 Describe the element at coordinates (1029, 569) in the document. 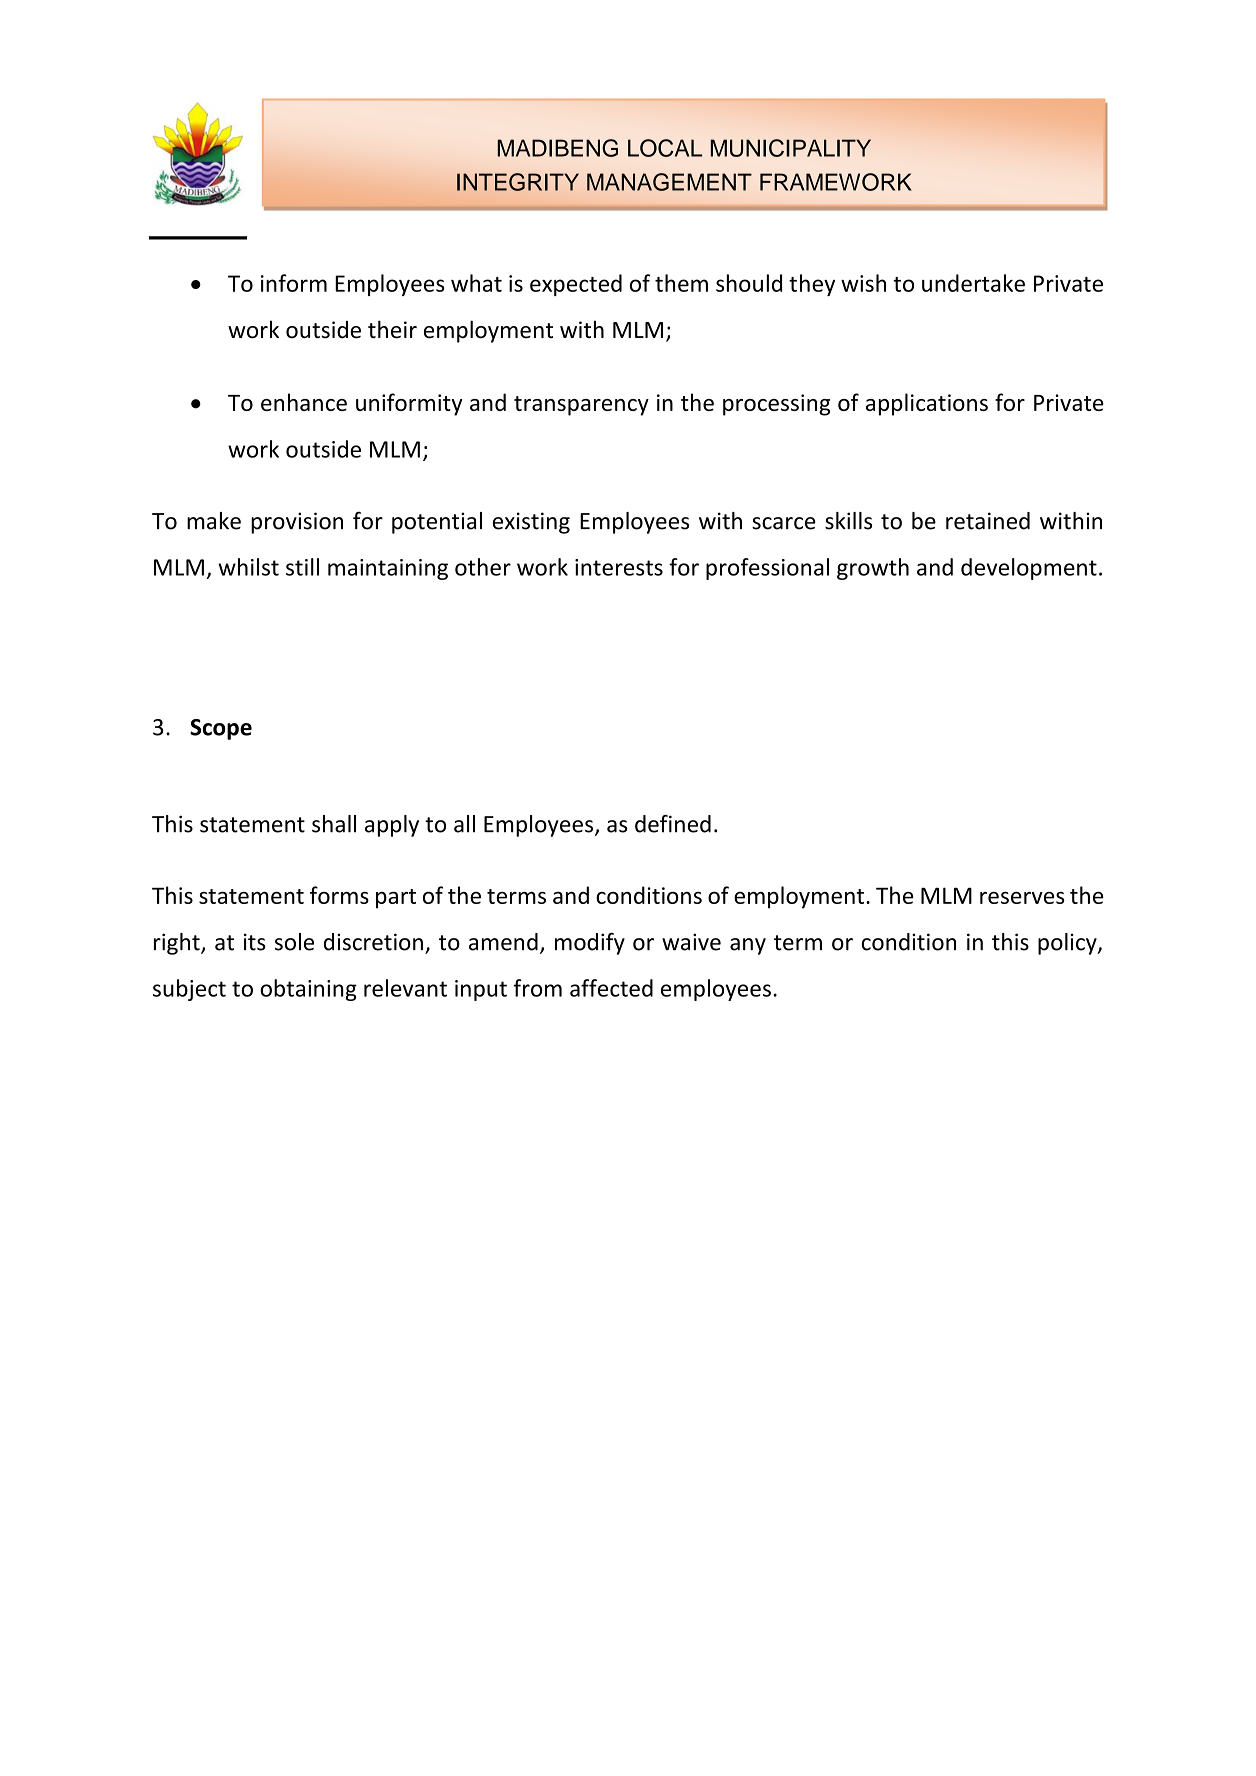

I see `development` at that location.
